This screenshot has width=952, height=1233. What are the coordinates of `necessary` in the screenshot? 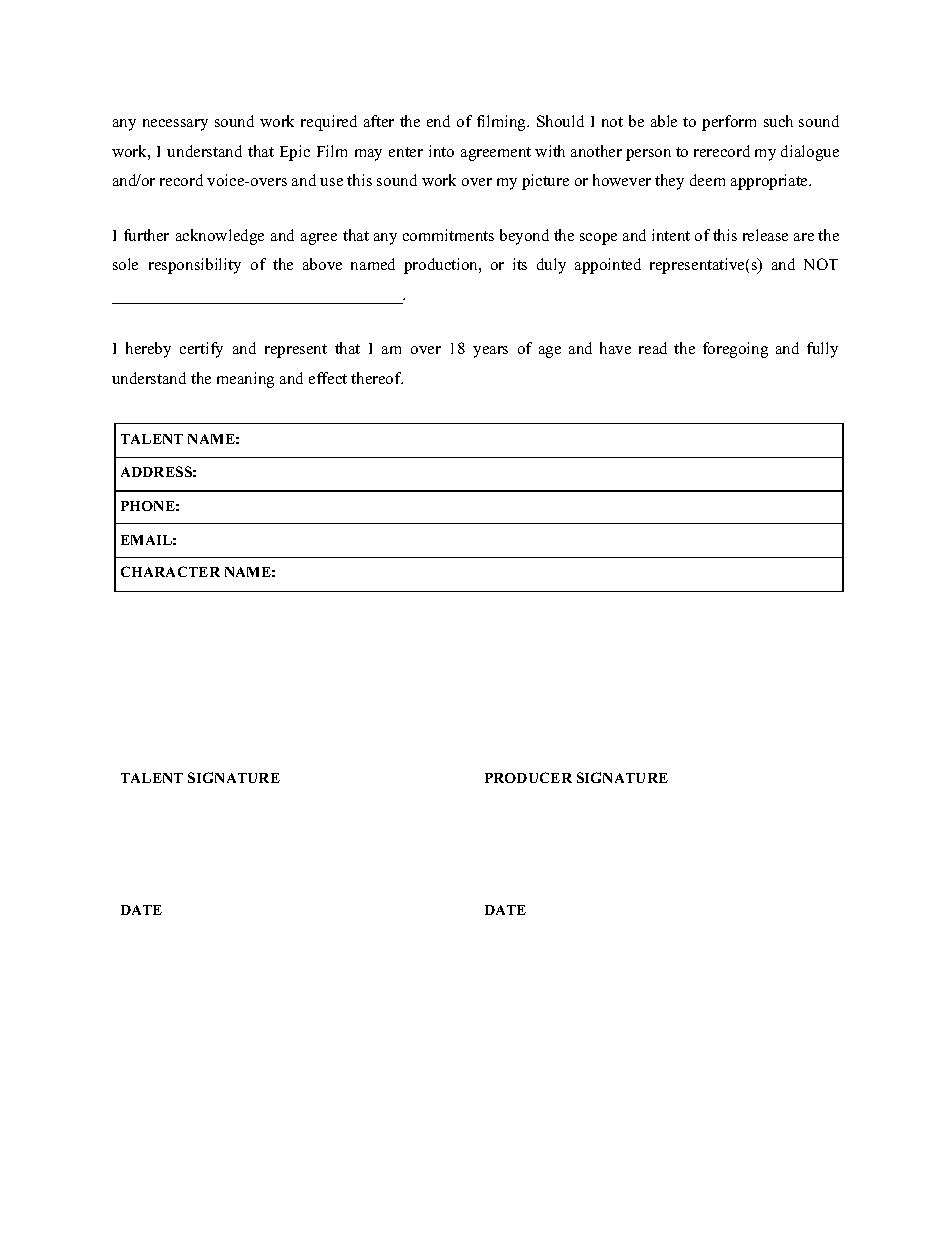 It's located at (175, 125).
